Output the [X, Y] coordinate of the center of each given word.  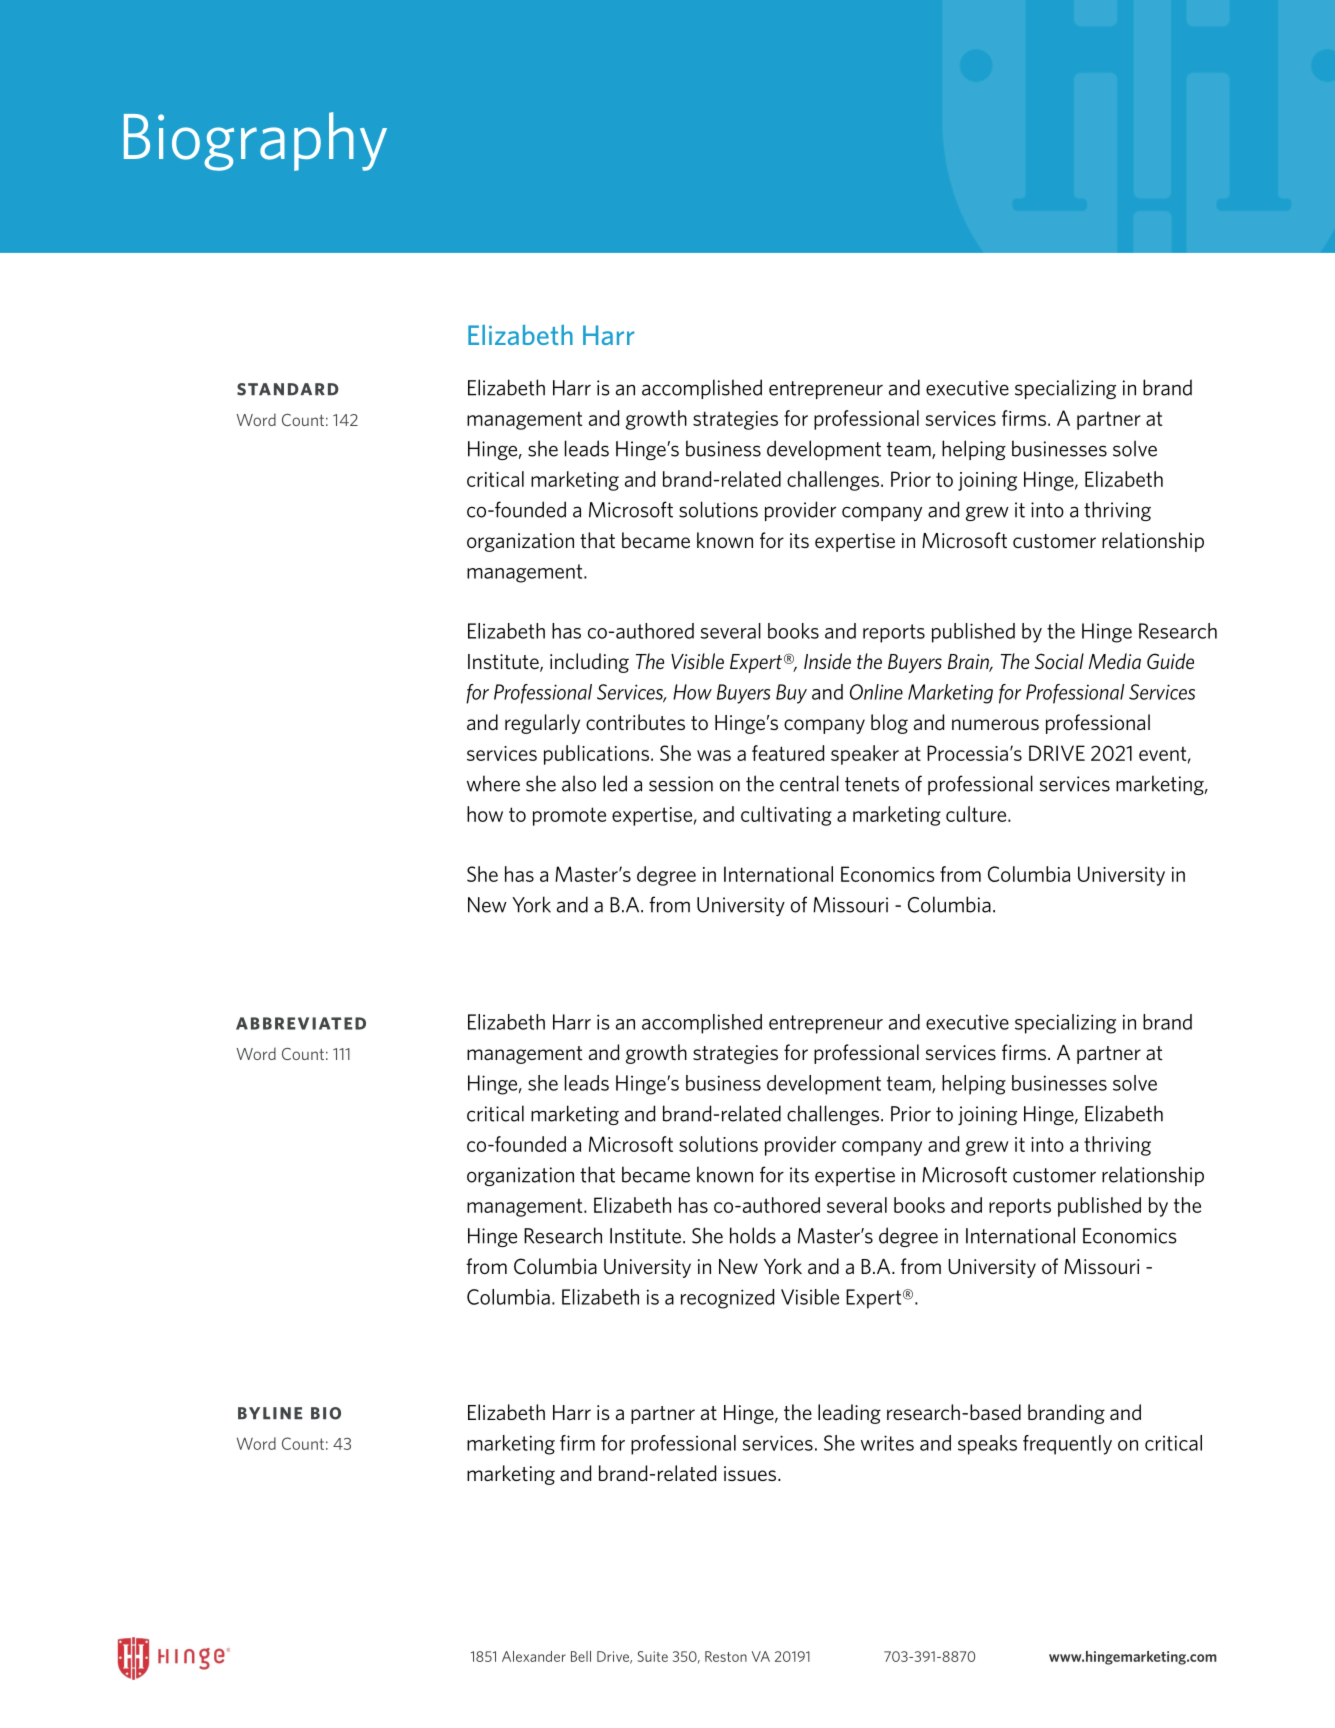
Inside [827, 661]
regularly [542, 724]
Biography [255, 141]
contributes [635, 722]
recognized [727, 1299]
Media [1115, 661]
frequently [1067, 1445]
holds [753, 1235]
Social [1059, 661]
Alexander [534, 1656]
